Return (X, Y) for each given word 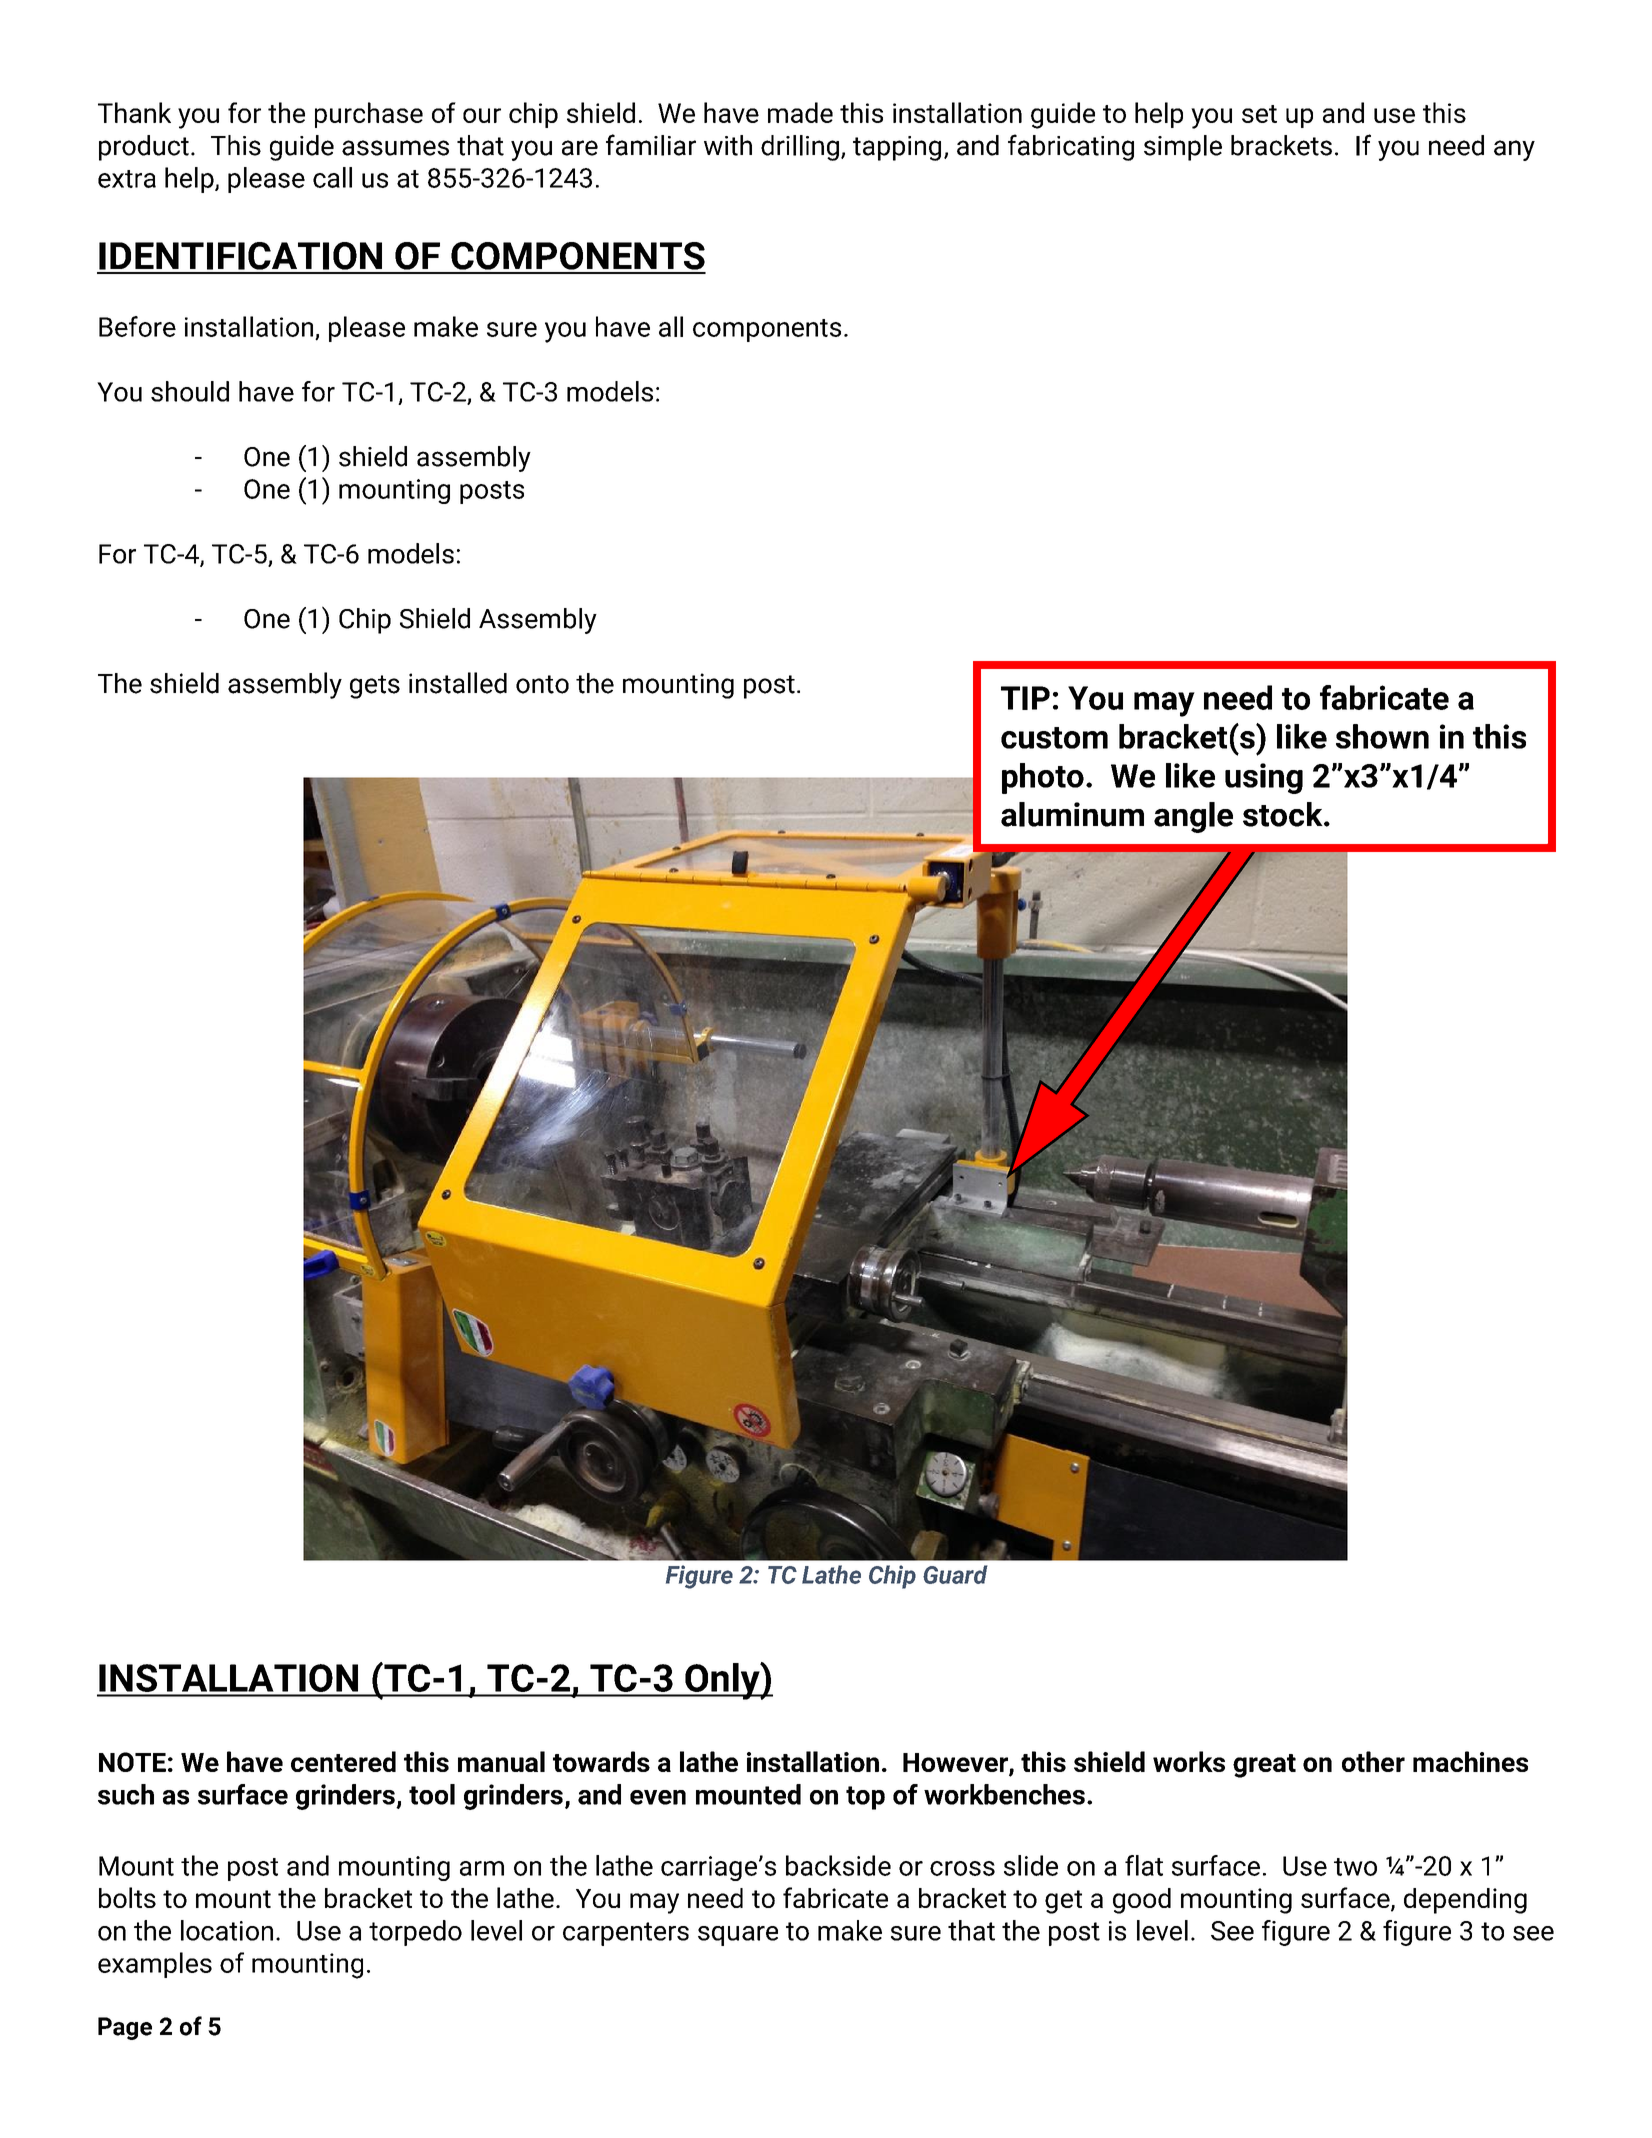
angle (1193, 817)
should (190, 391)
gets (375, 687)
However (956, 1764)
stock (1284, 814)
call (332, 177)
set (1259, 114)
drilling (800, 148)
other (1373, 1761)
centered (343, 1761)
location (227, 1930)
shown (1382, 736)
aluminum (1072, 814)
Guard (955, 1574)
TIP (1025, 698)
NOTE (132, 1762)
